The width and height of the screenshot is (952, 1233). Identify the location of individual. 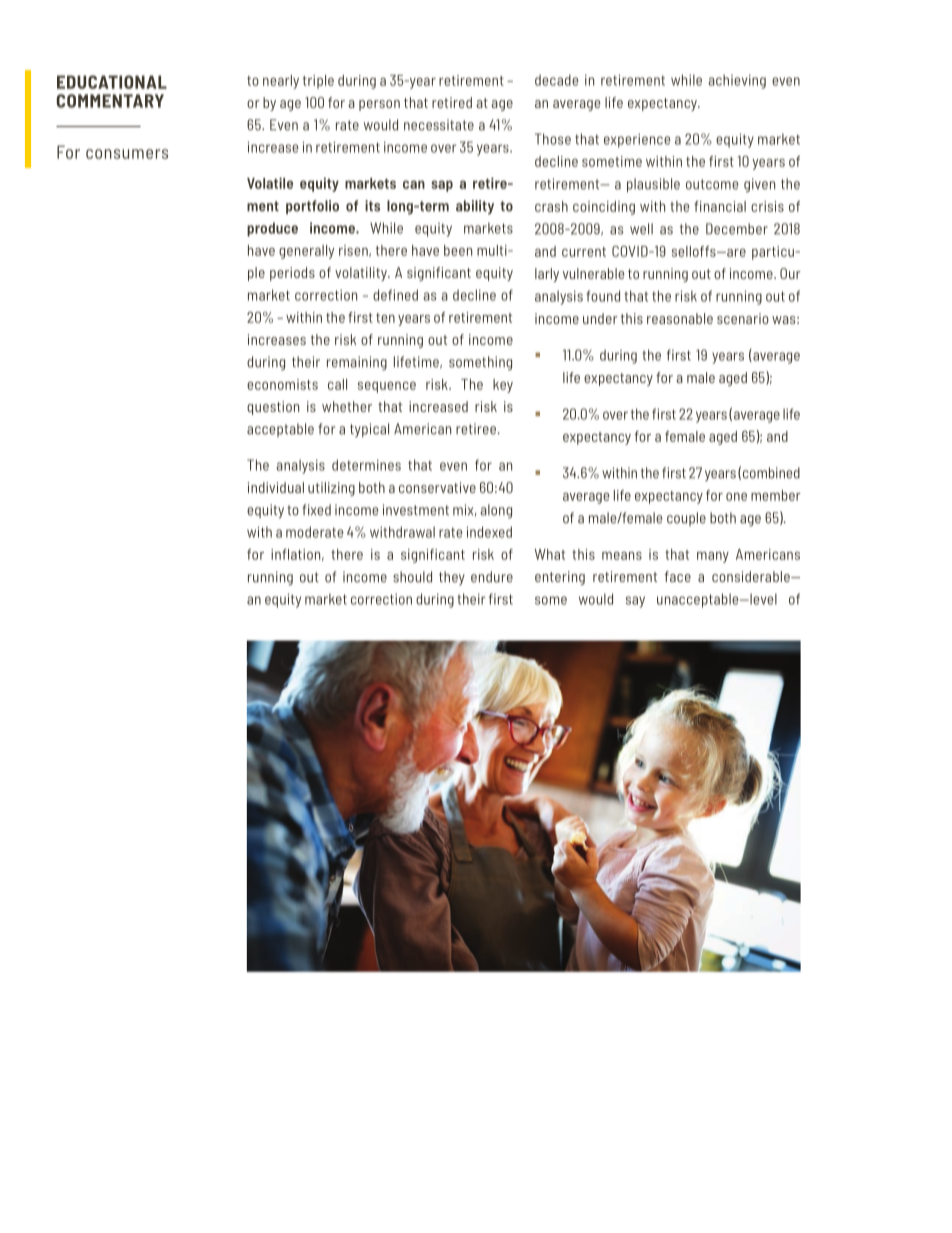
(276, 487).
